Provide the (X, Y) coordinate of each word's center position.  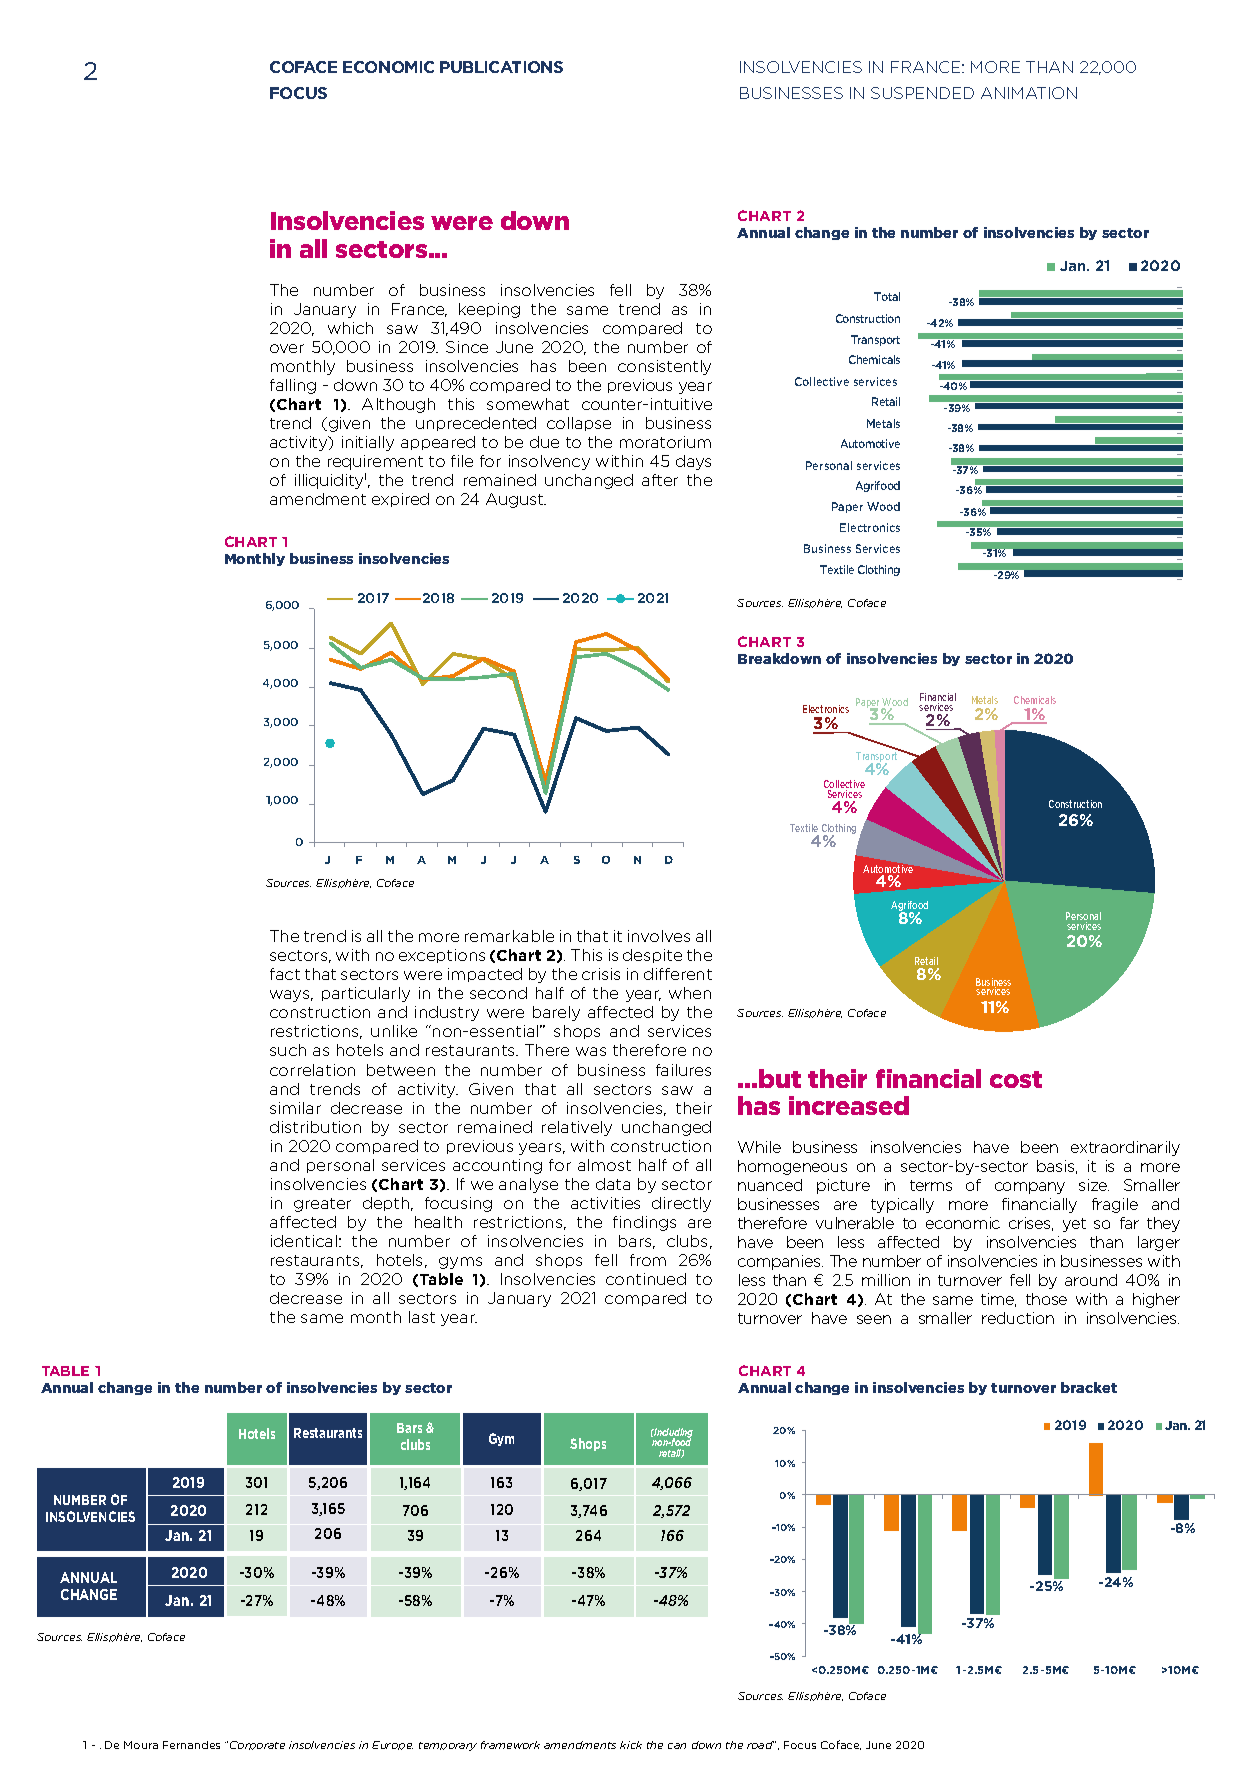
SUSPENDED (922, 93)
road (761, 1745)
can (677, 1746)
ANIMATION (1029, 93)
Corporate (257, 1745)
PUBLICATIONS (501, 67)
